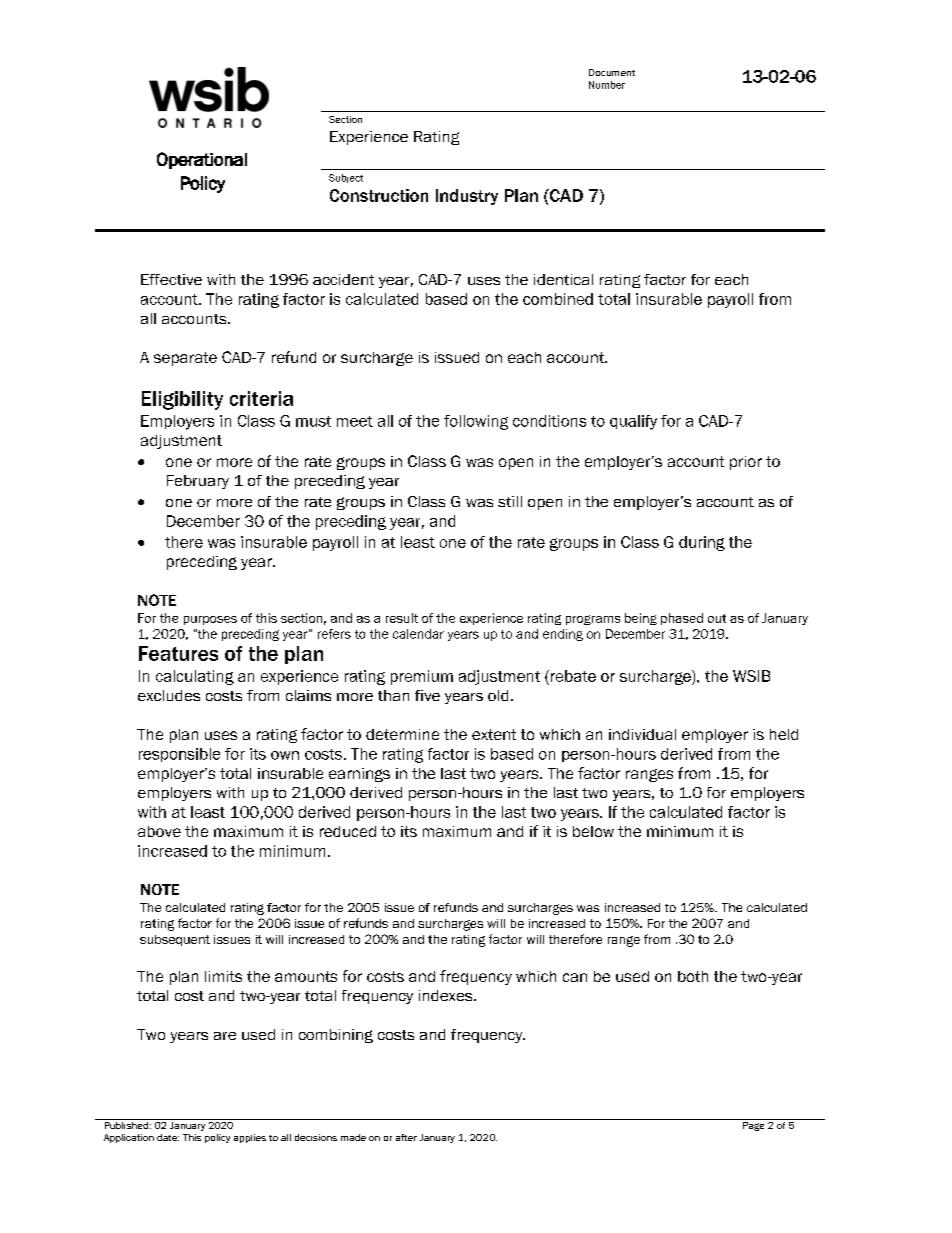  Describe the element at coordinates (467, 197) in the image. I see `Industry` at that location.
